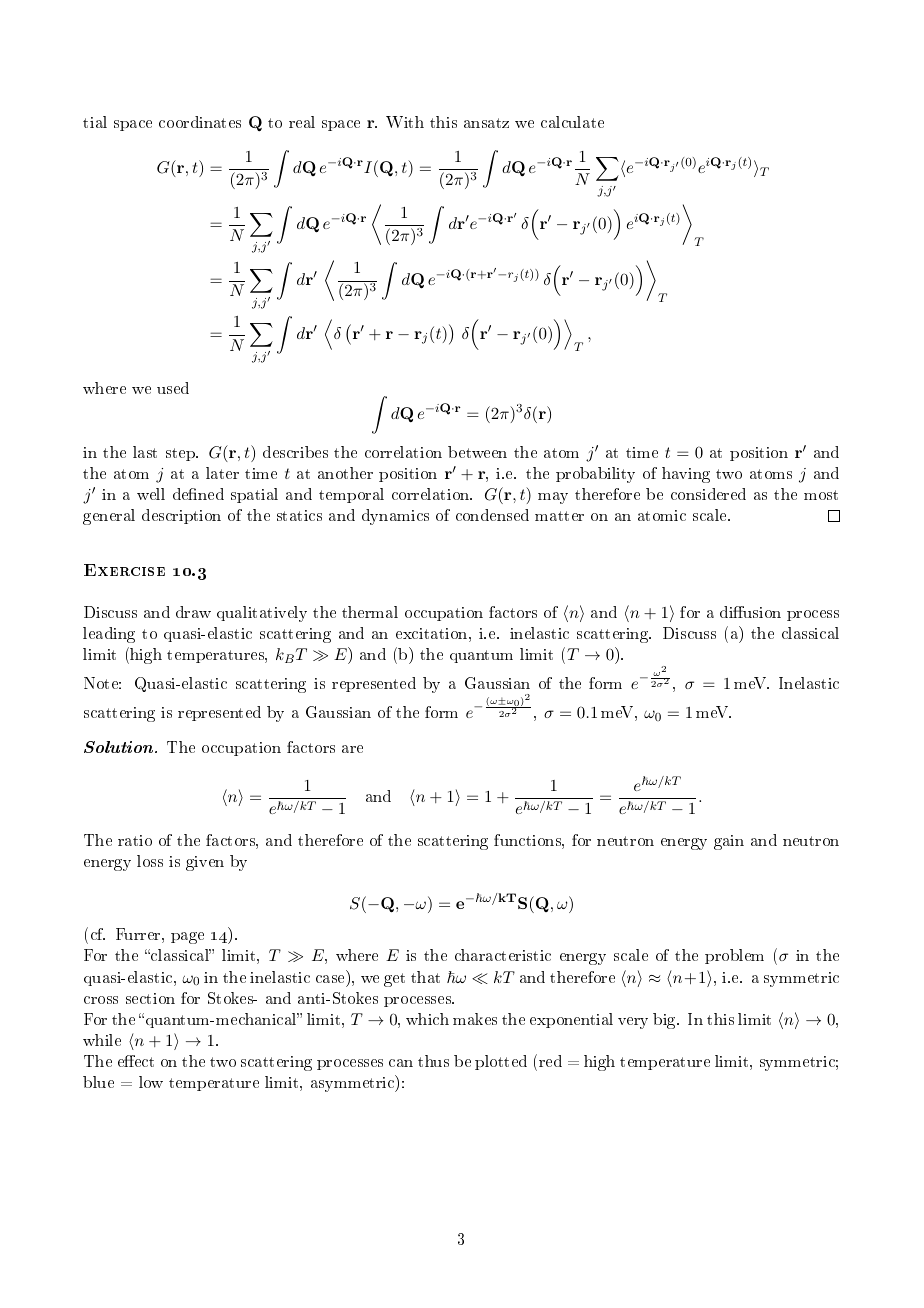  What do you see at coordinates (200, 122) in the document?
I see `coordinates` at bounding box center [200, 122].
